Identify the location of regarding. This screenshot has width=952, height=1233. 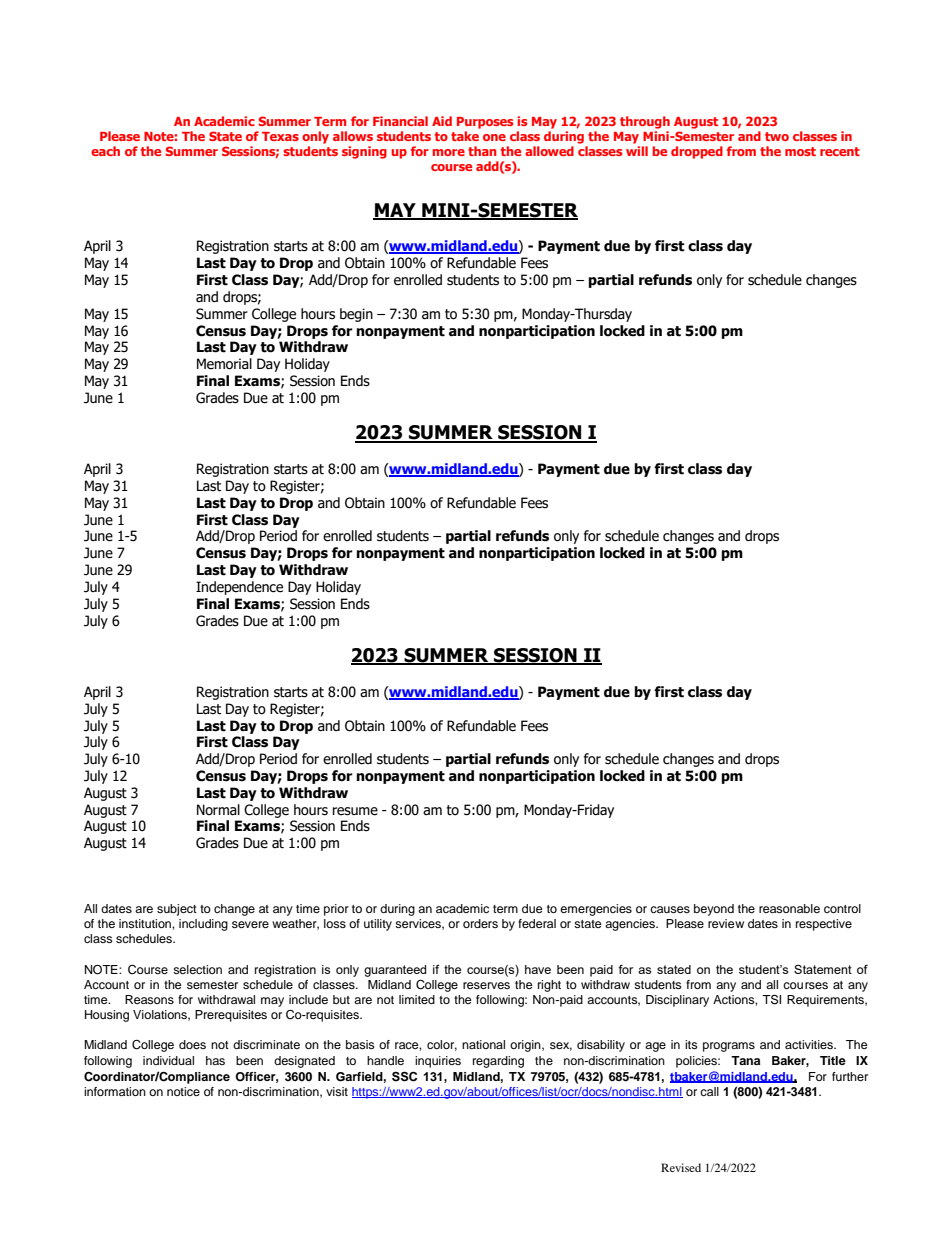
(498, 1062).
